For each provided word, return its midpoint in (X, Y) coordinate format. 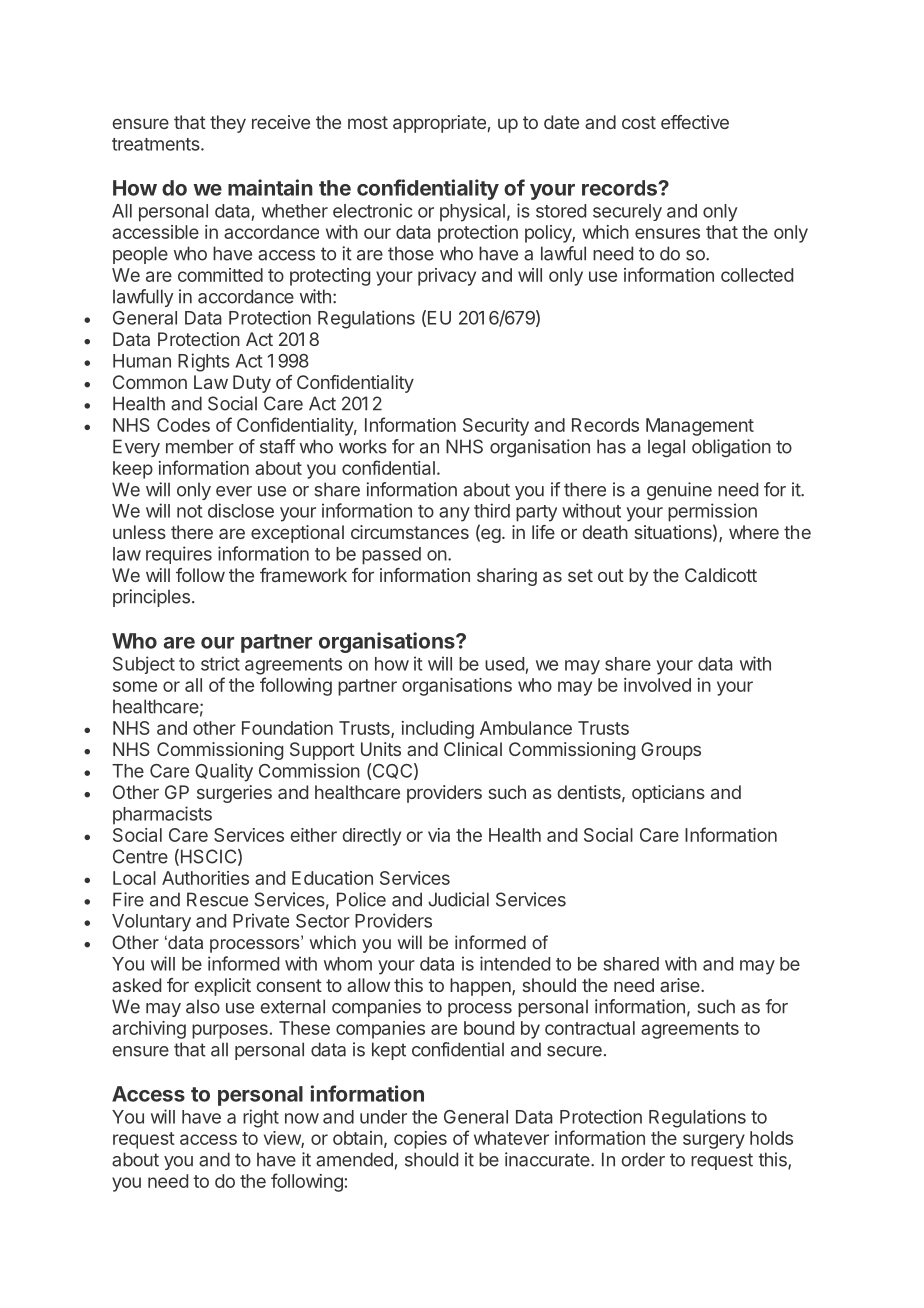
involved (657, 685)
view (283, 1139)
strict (220, 663)
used (504, 664)
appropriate (439, 124)
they (228, 124)
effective (695, 122)
